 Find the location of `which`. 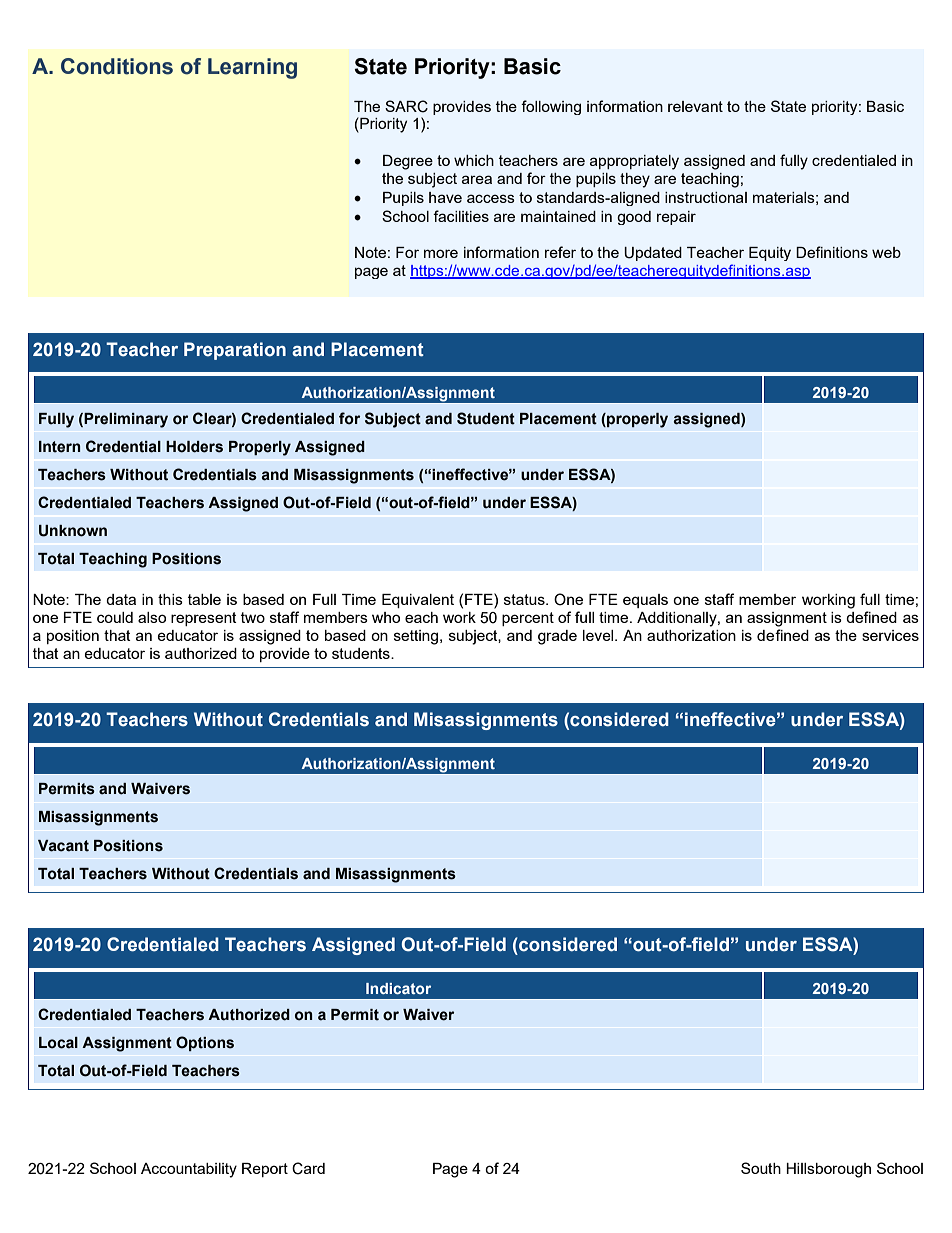

which is located at coordinates (474, 160).
